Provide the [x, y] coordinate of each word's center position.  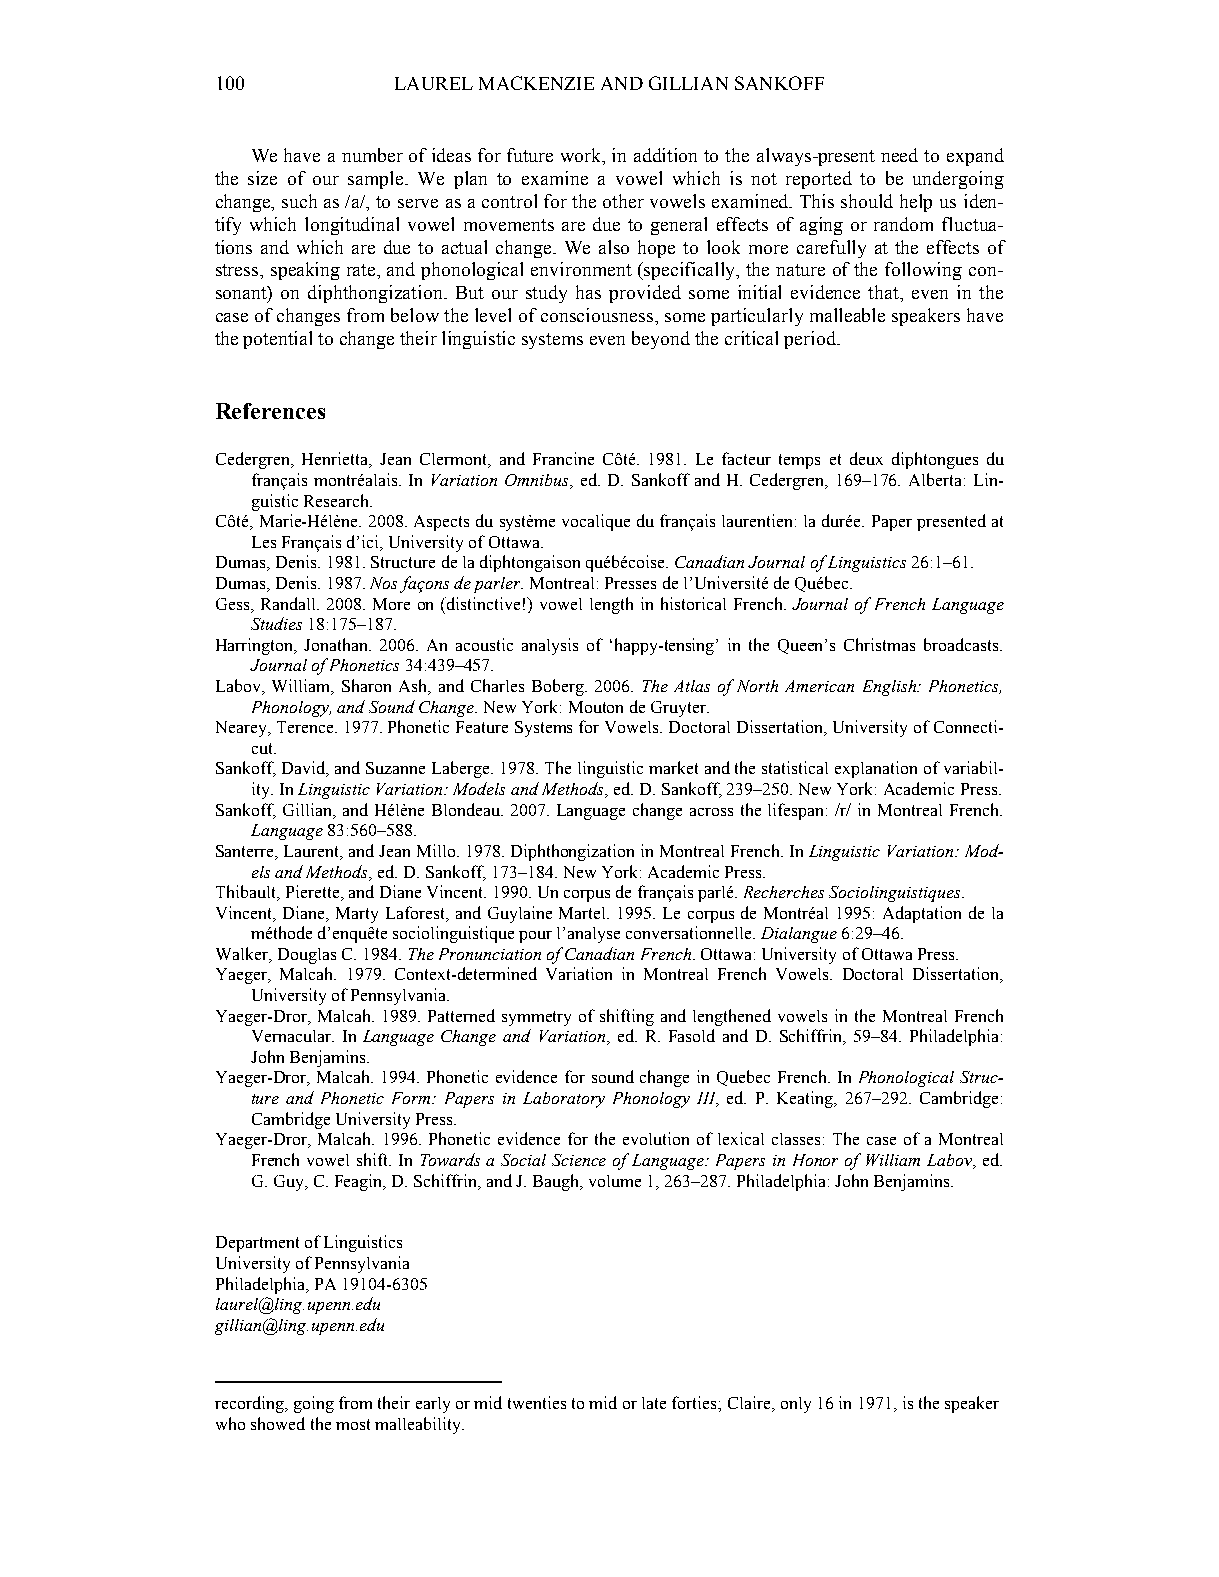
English [890, 688]
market [673, 767]
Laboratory [564, 1100]
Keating [806, 1099]
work [582, 156]
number [372, 155]
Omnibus [538, 481]
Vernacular [292, 1036]
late [654, 1403]
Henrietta [336, 460]
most [353, 1424]
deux [866, 458]
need [899, 155]
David [305, 769]
